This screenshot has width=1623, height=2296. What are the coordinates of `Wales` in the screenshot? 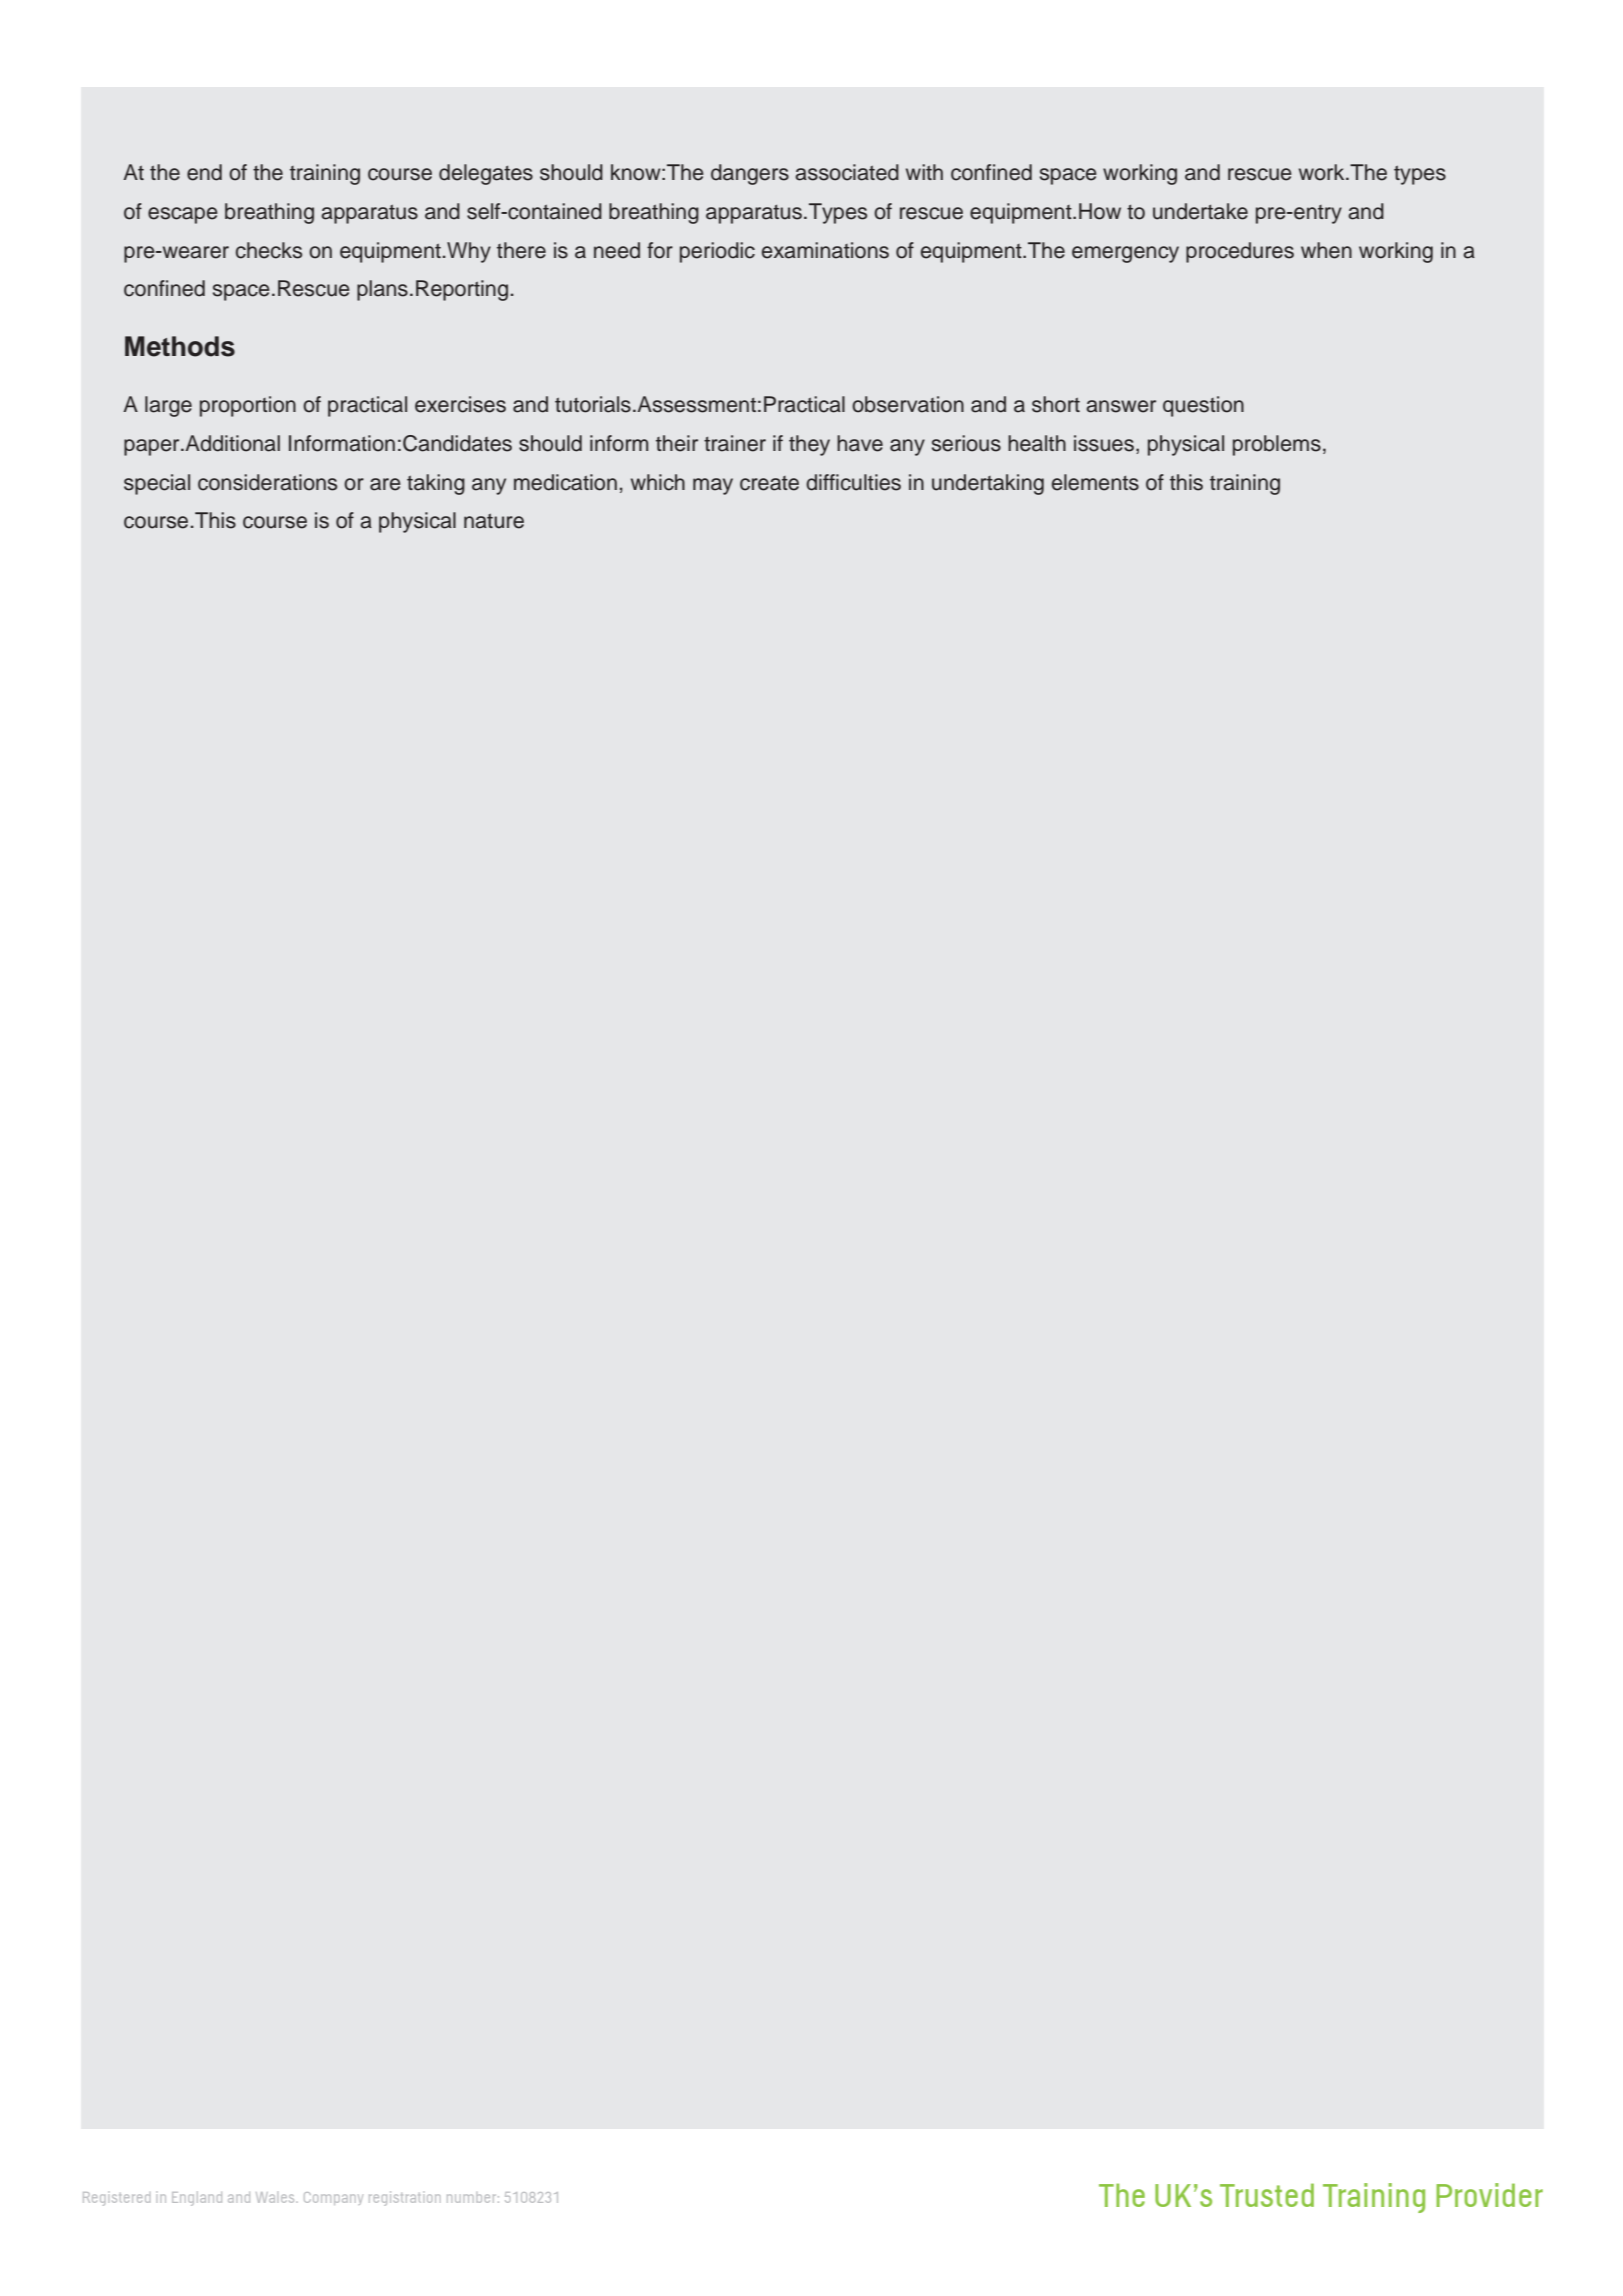 It's located at (276, 2197).
